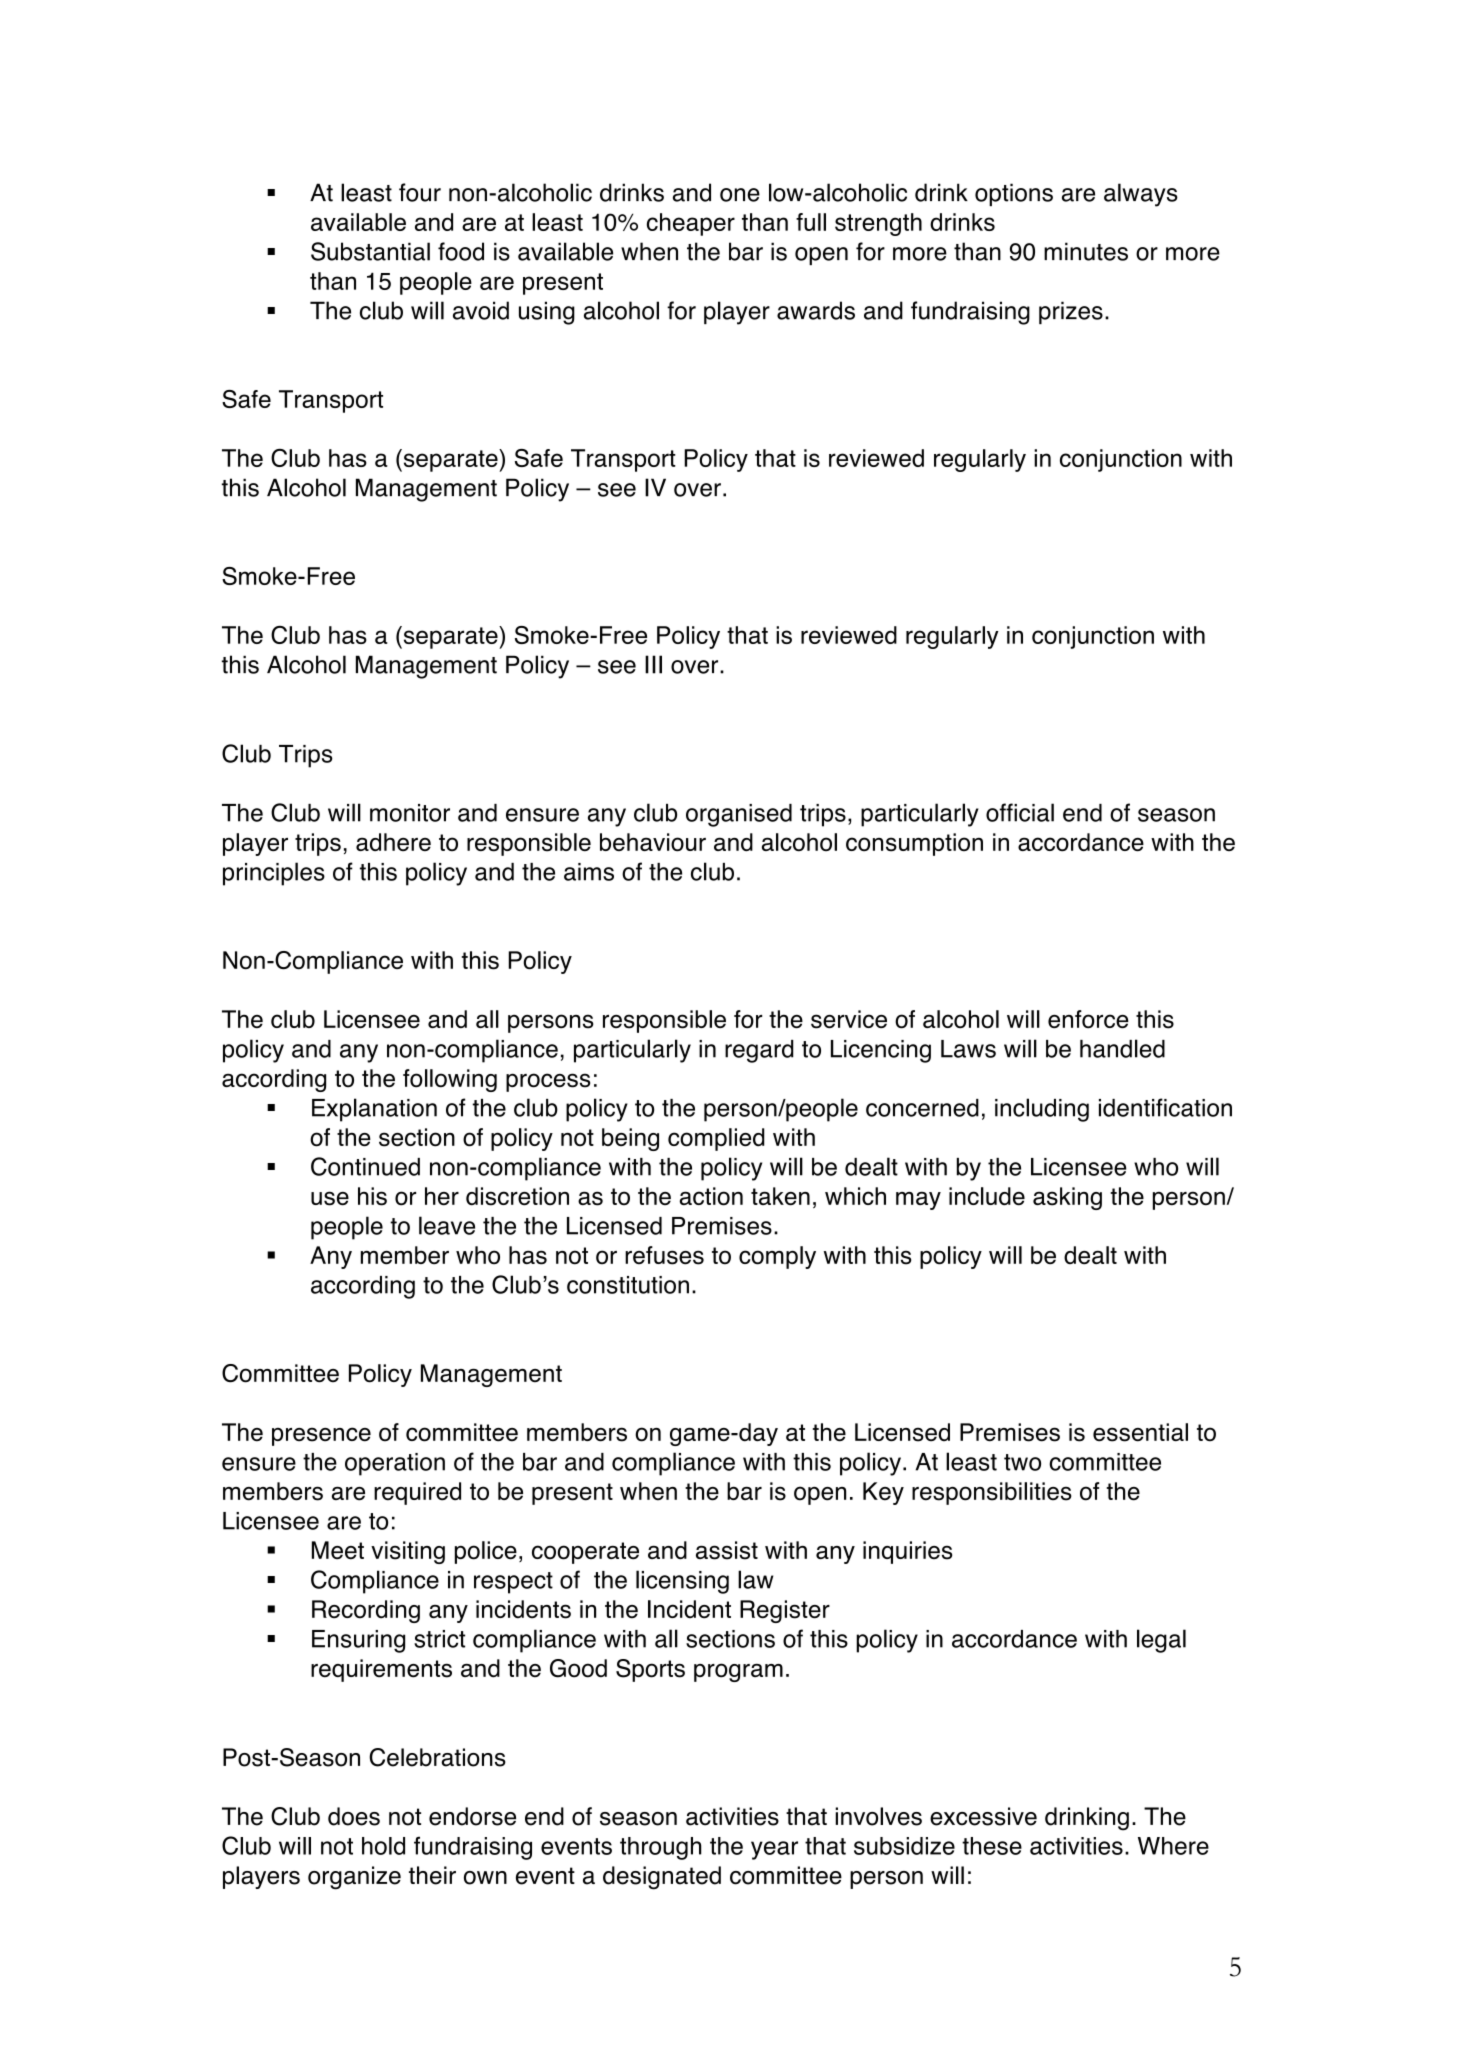  I want to click on assist, so click(727, 1550).
